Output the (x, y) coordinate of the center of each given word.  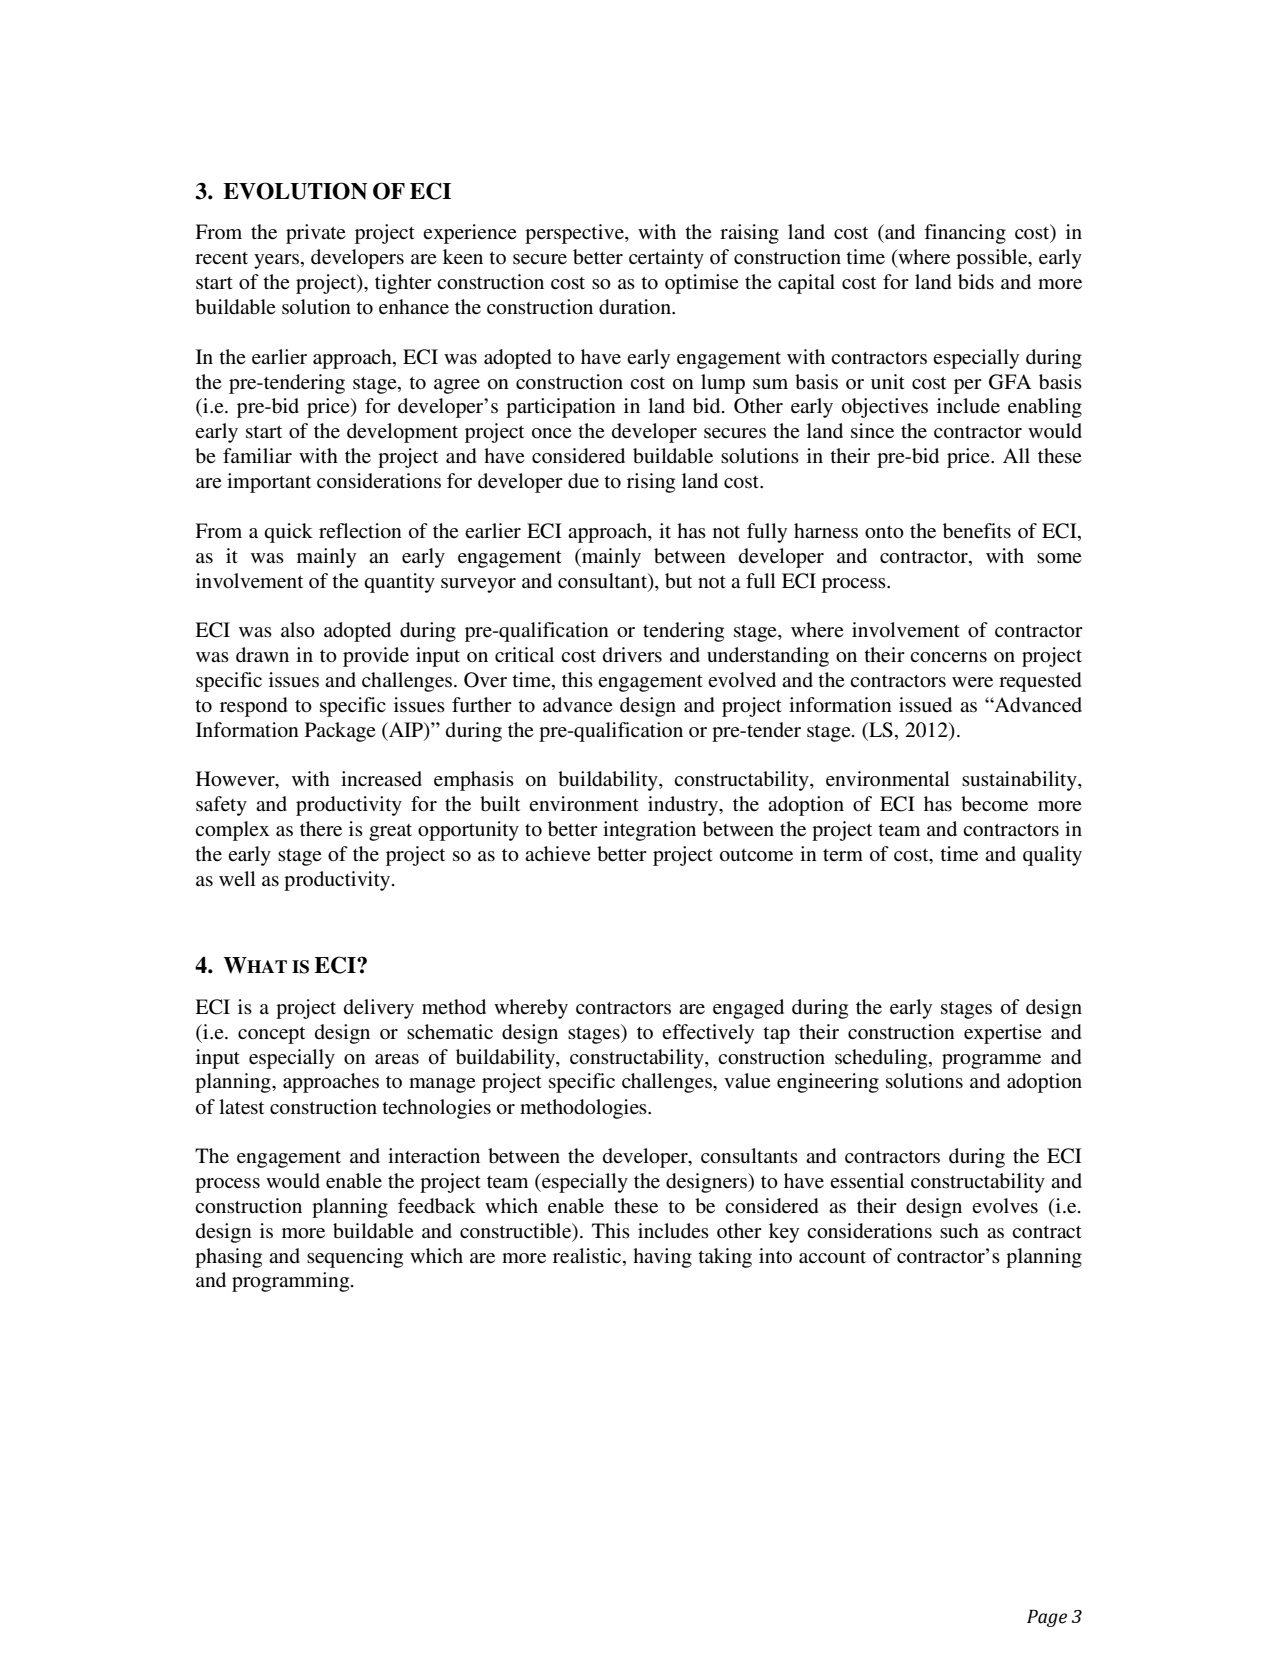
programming (292, 1282)
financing (965, 234)
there (321, 829)
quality (1052, 856)
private (315, 234)
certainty (666, 259)
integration (649, 831)
